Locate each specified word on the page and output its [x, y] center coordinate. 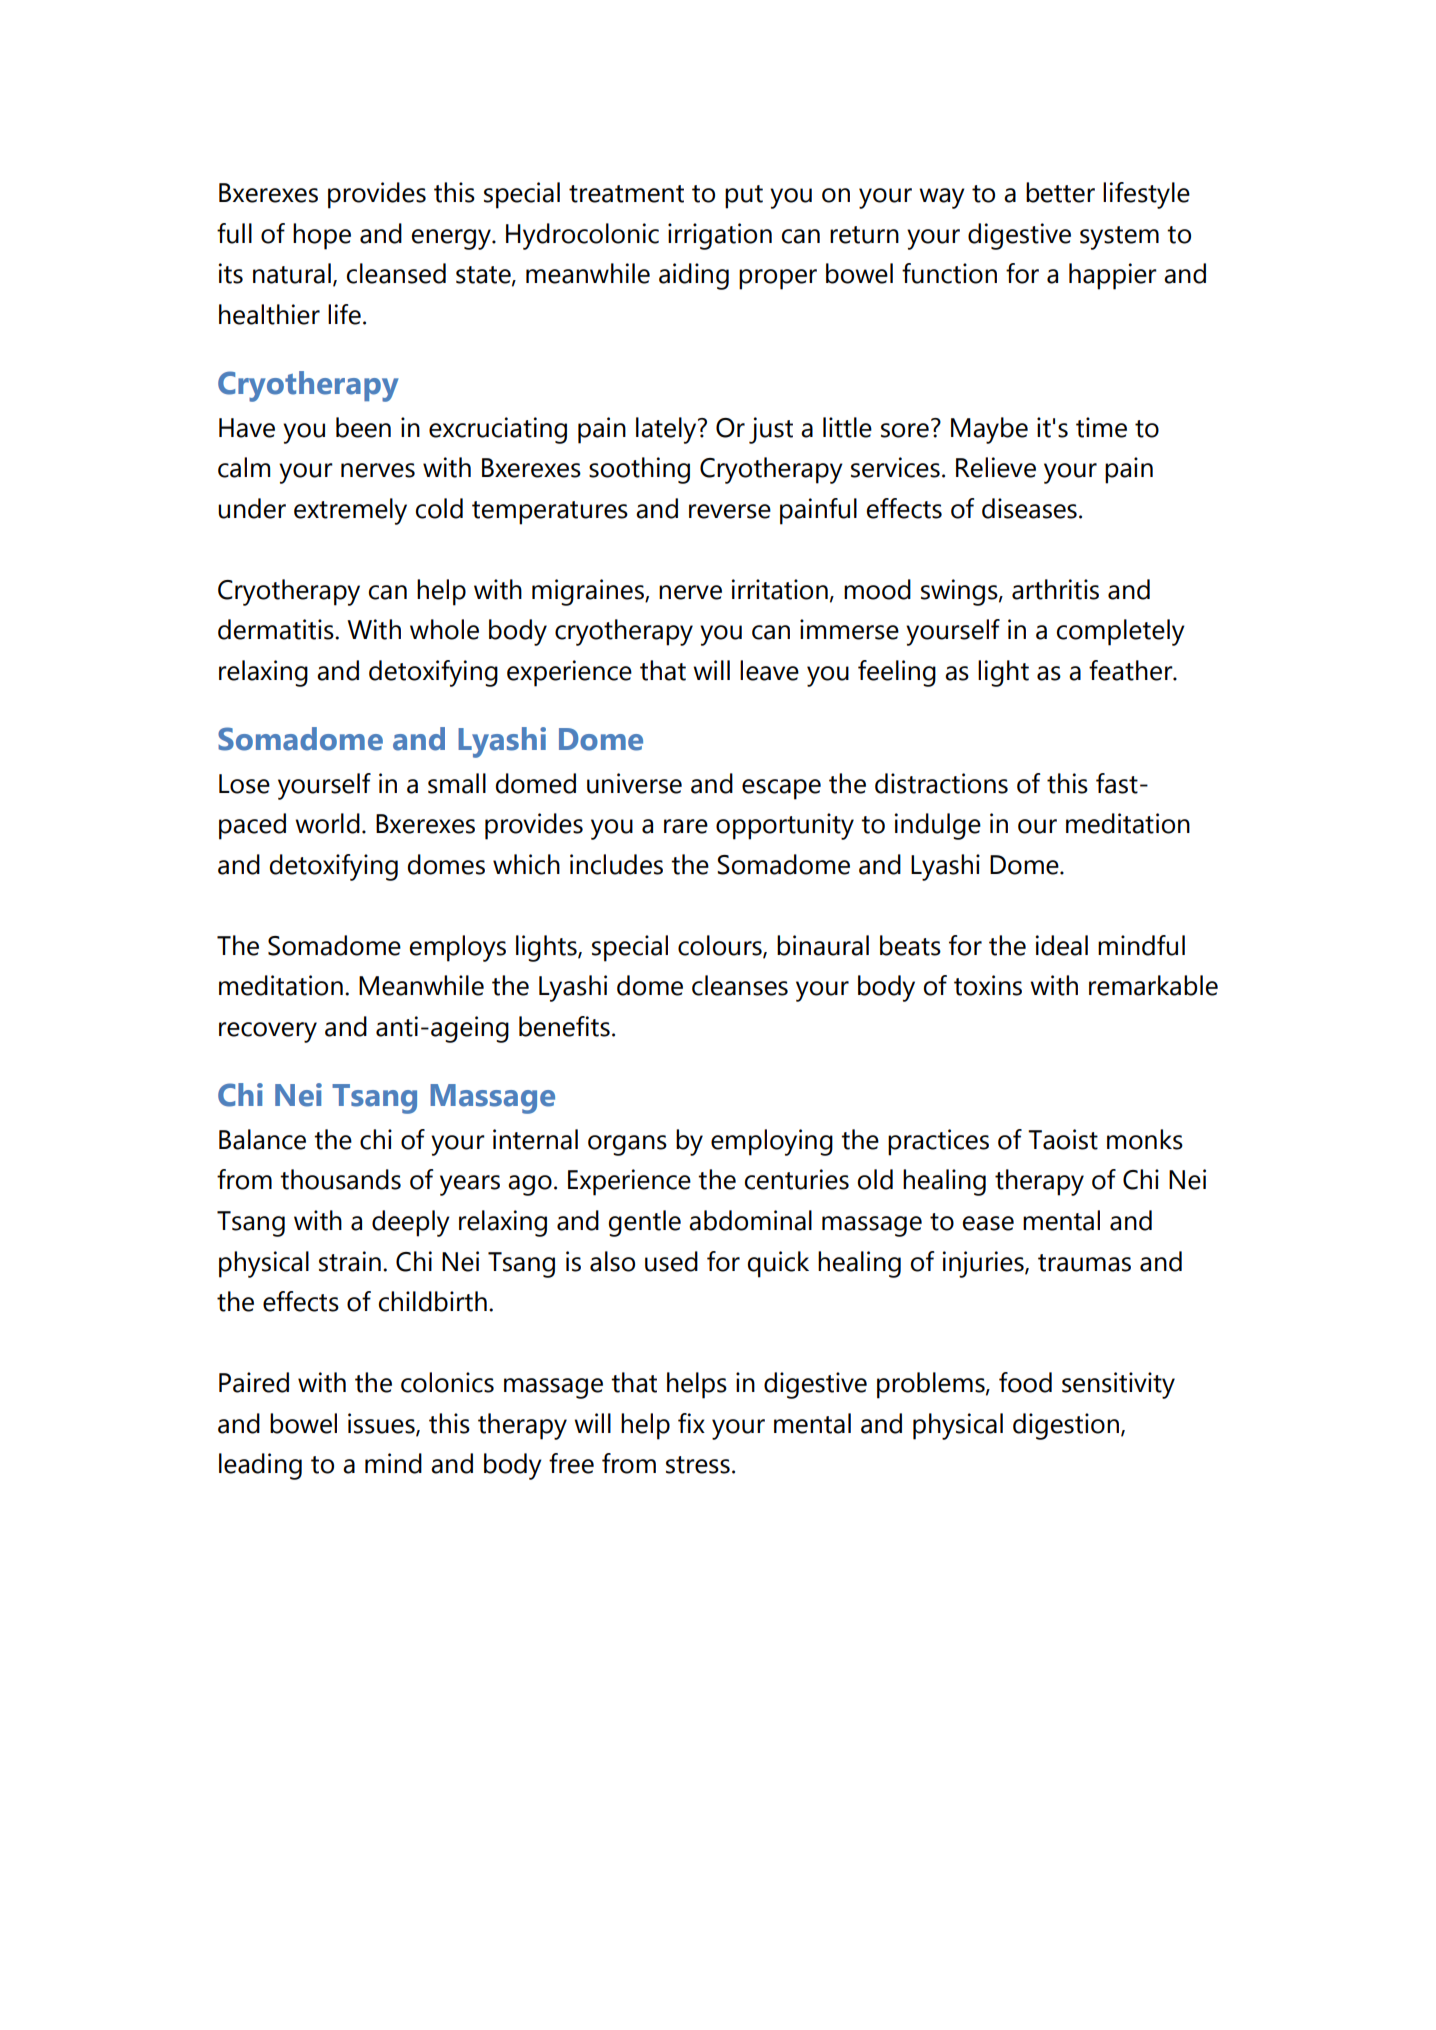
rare [686, 826]
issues [382, 1424]
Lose [244, 784]
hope [322, 236]
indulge [938, 826]
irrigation [720, 236]
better [1060, 192]
